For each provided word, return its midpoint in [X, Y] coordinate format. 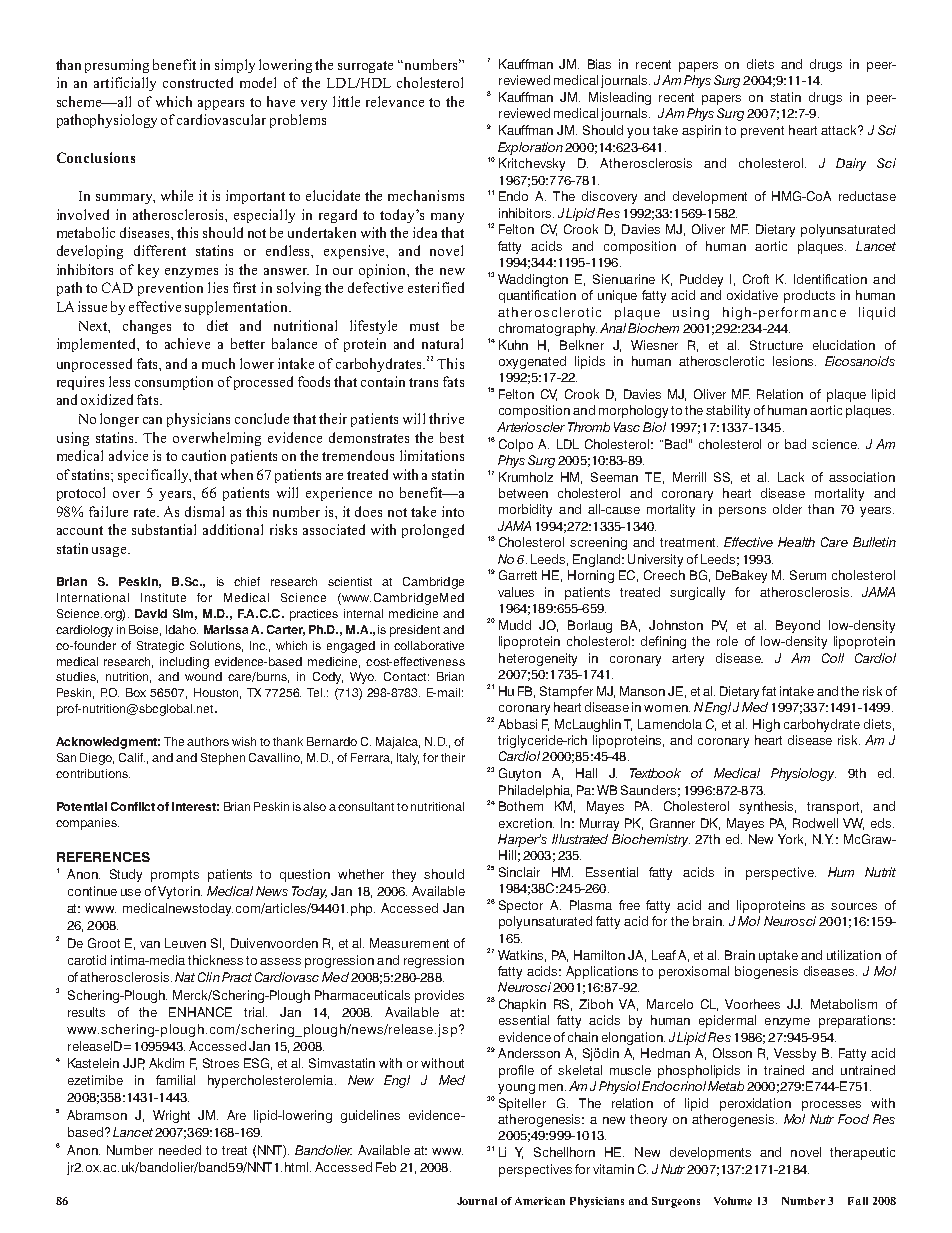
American [540, 1201]
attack [840, 130]
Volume [733, 1201]
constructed [198, 82]
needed [180, 1150]
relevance [395, 101]
